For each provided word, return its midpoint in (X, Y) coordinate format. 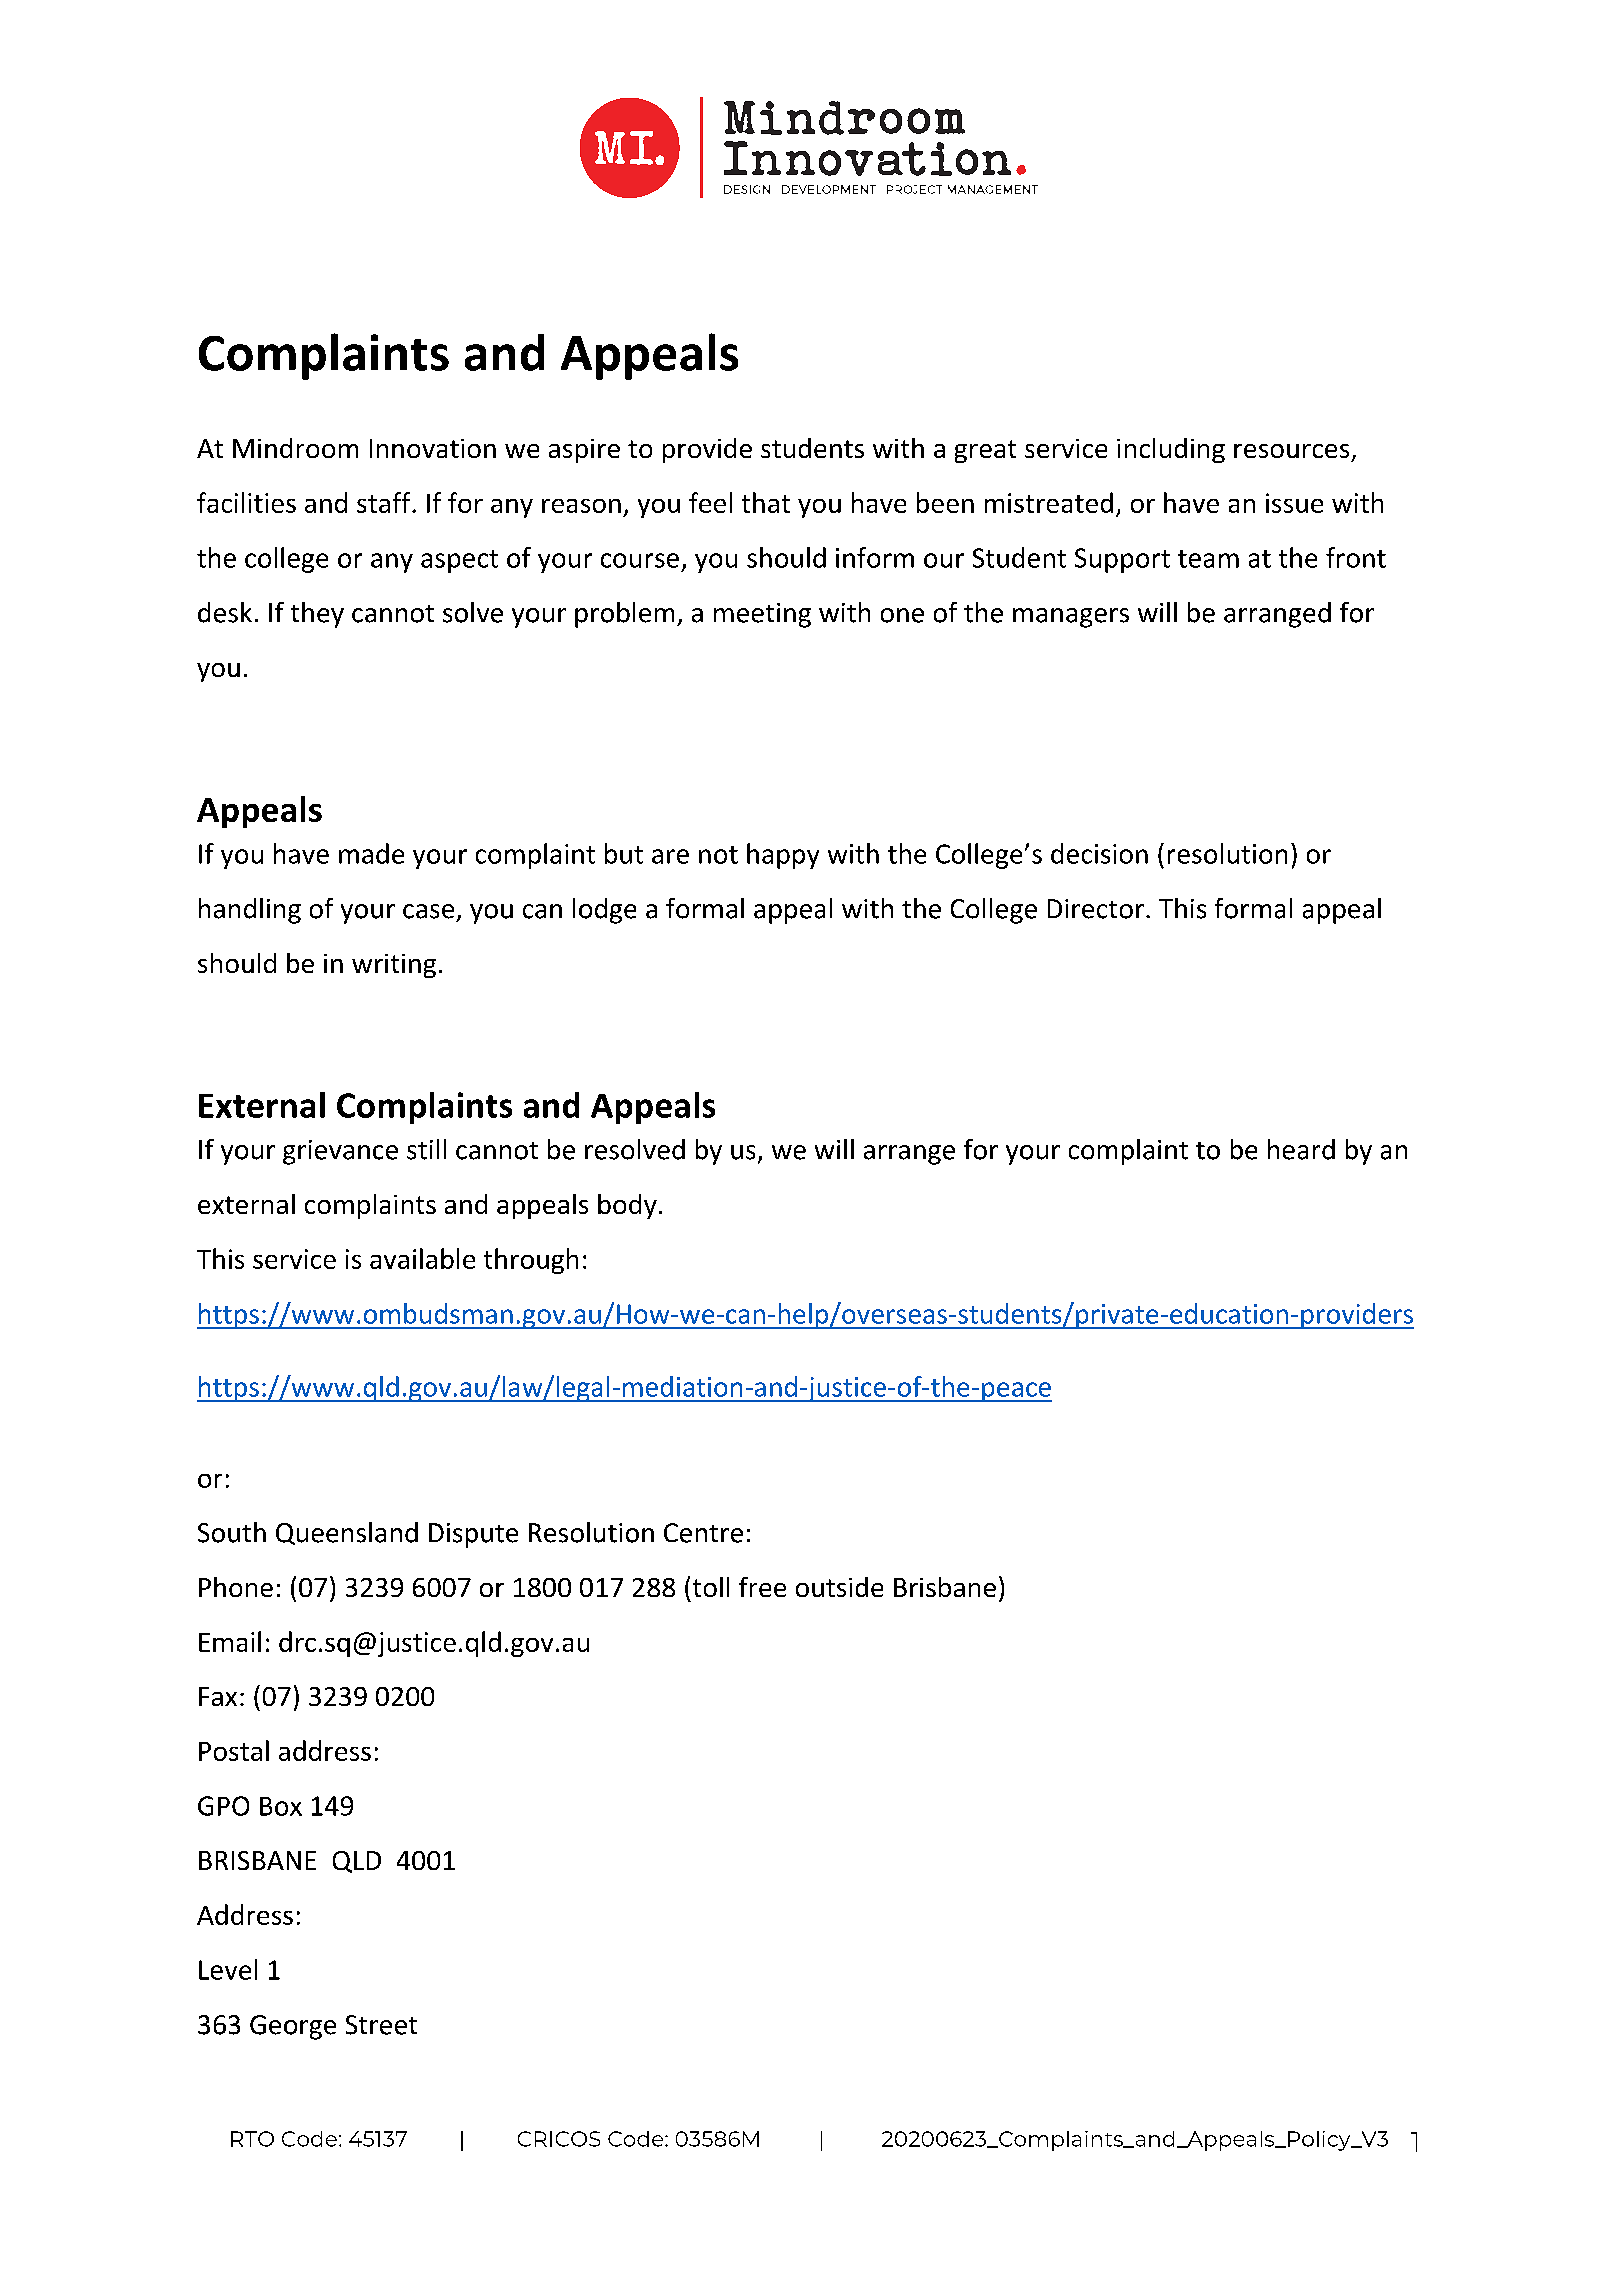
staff (385, 502)
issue (1294, 503)
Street (381, 2025)
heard (1301, 1149)
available (422, 1258)
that (766, 502)
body (627, 1206)
